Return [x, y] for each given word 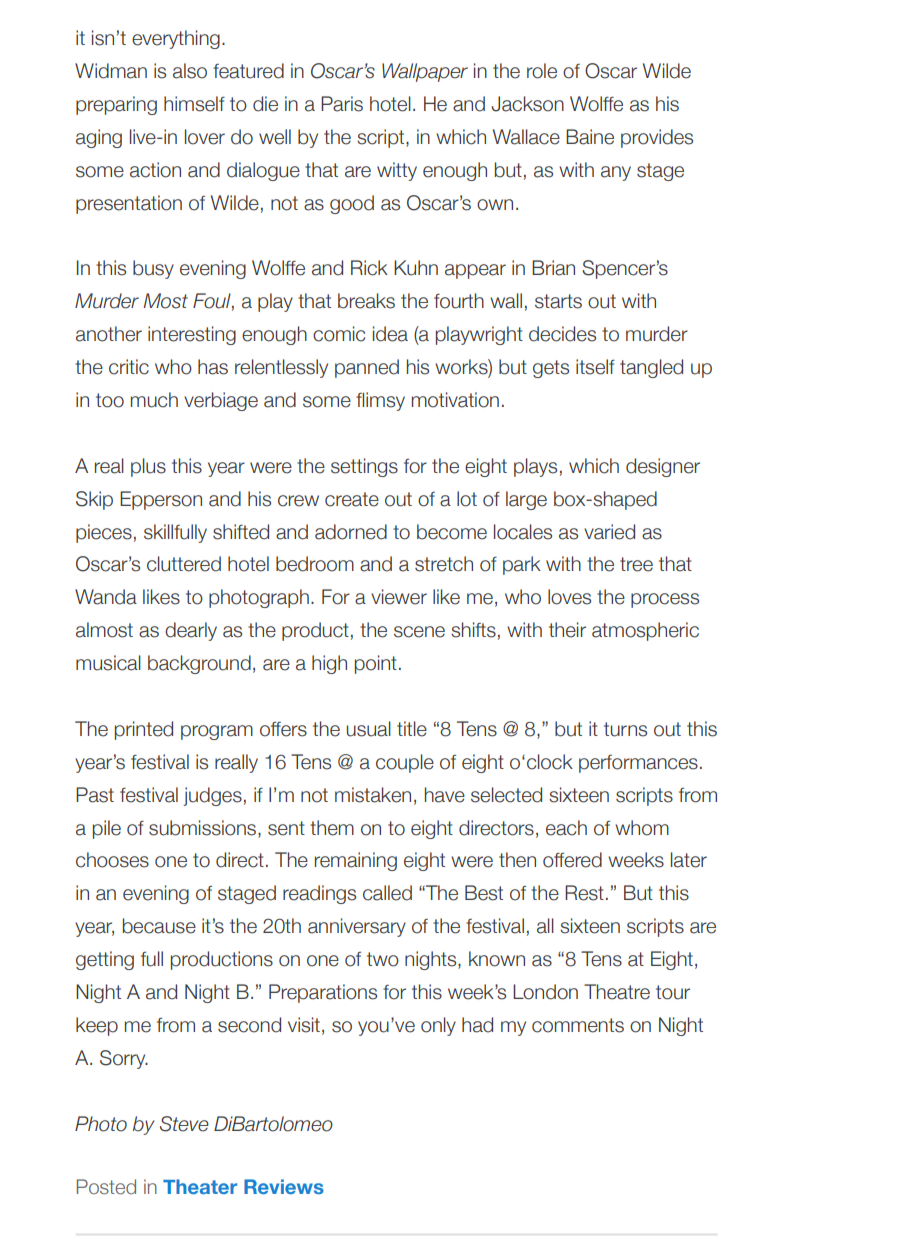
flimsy [380, 401]
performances [638, 764]
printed [144, 730]
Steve [184, 1124]
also [190, 71]
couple [405, 763]
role [542, 71]
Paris [342, 104]
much [154, 400]
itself [595, 367]
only [438, 1026]
